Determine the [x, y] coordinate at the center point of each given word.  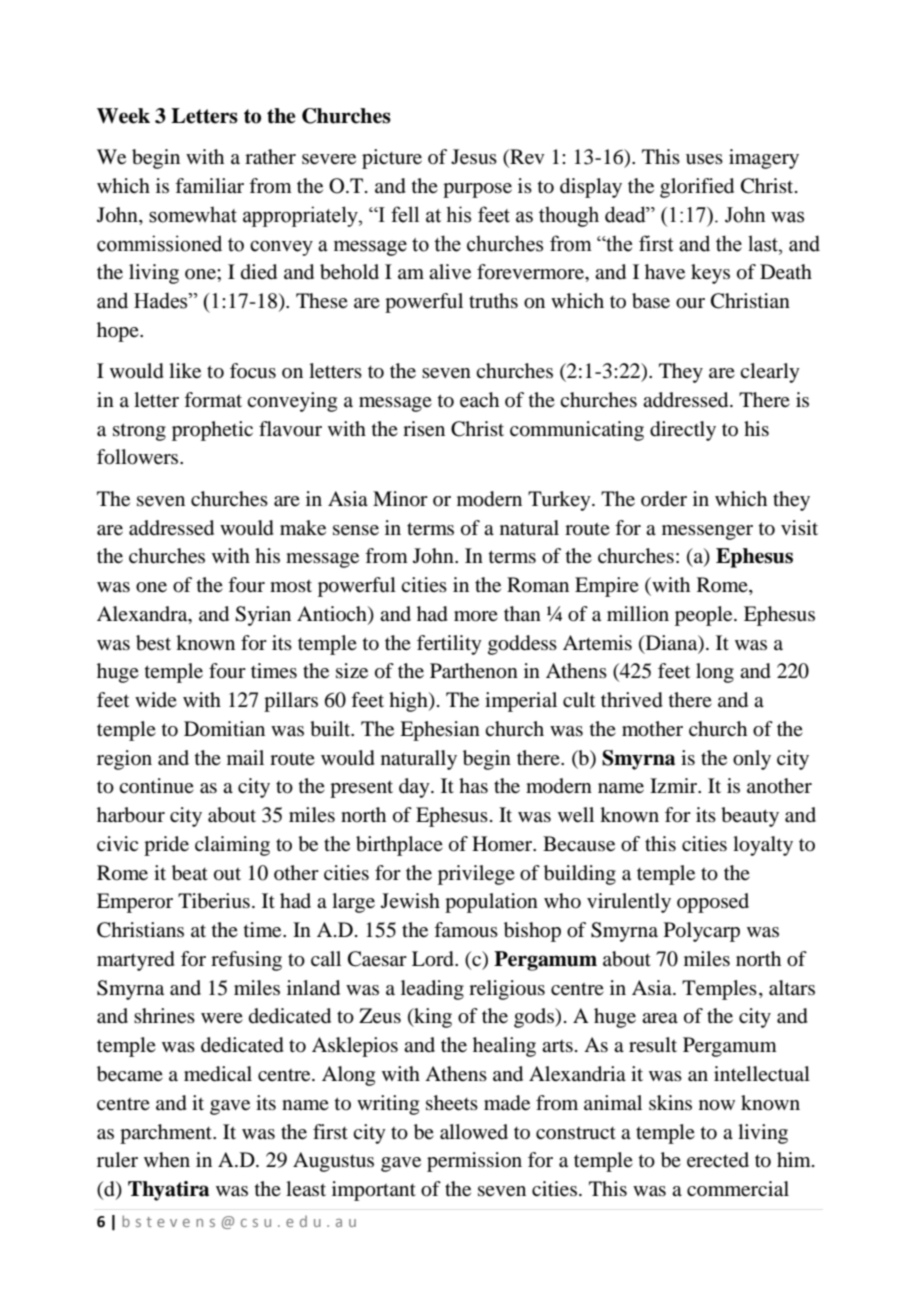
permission [474, 1162]
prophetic [212, 431]
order [664, 499]
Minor [400, 499]
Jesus [474, 157]
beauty [750, 817]
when [167, 1160]
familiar [209, 186]
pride [166, 846]
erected [718, 1160]
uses [704, 159]
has [473, 785]
